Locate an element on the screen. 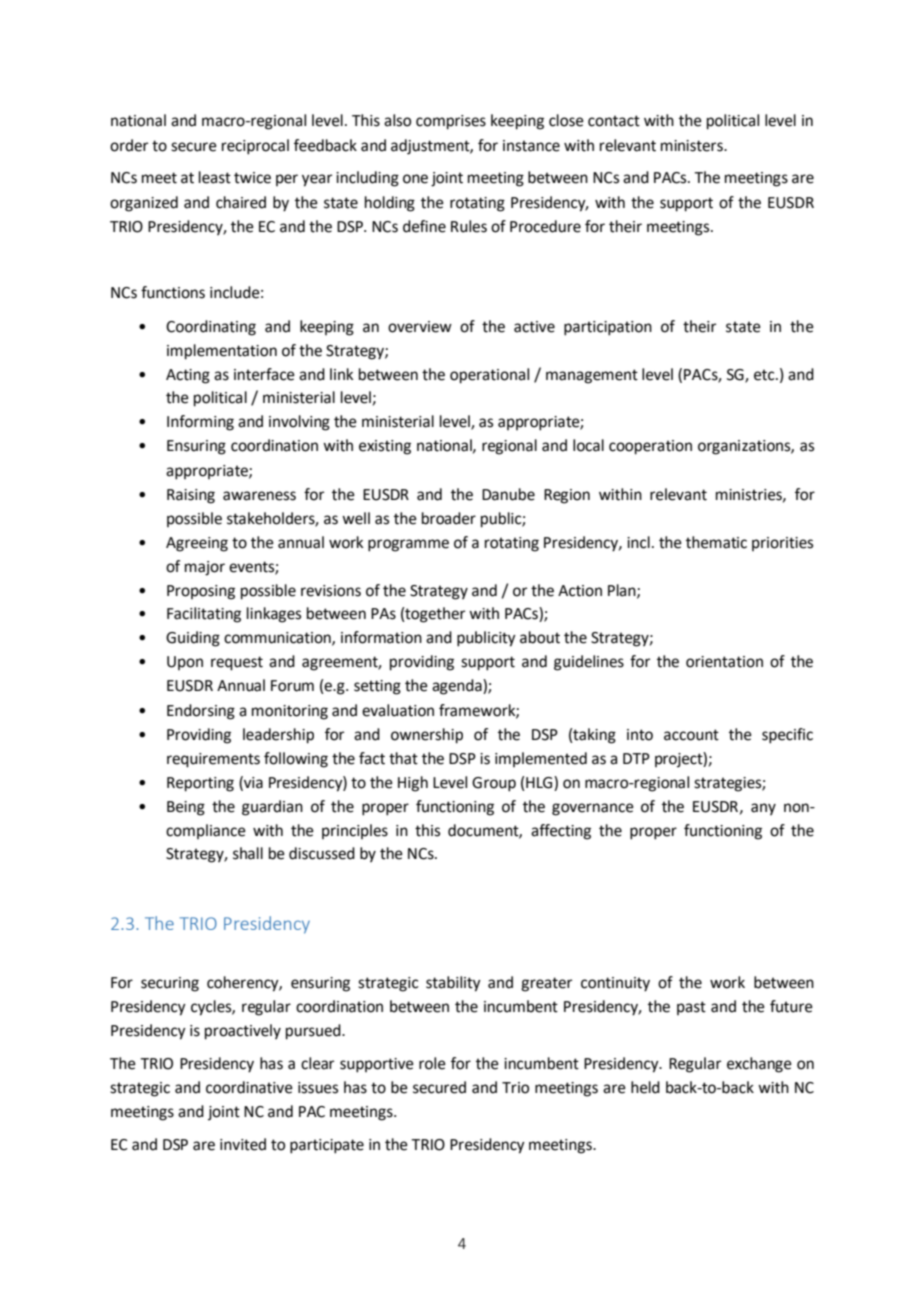  role is located at coordinates (432, 1063).
